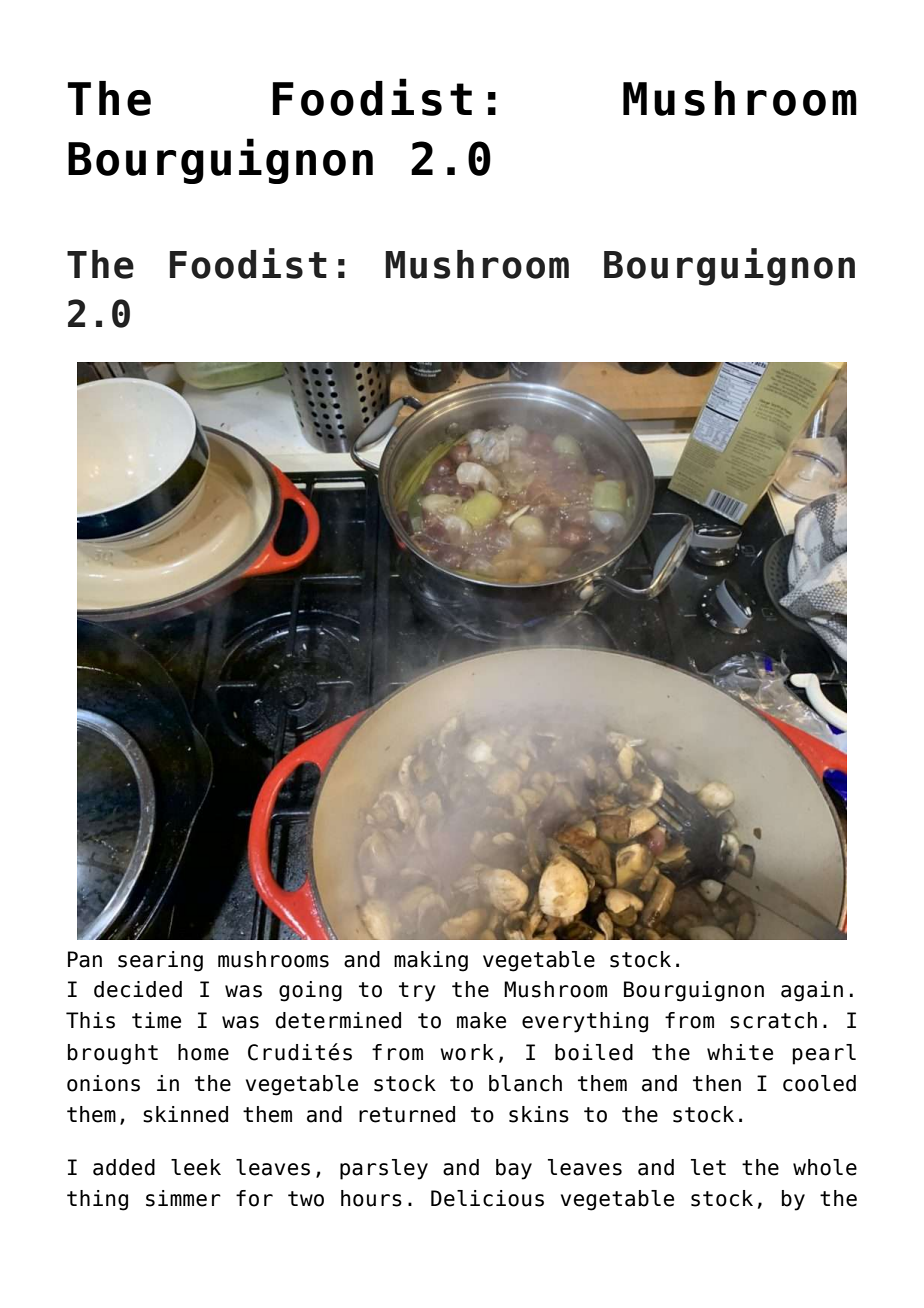  What do you see at coordinates (113, 1054) in the image?
I see `brought` at bounding box center [113, 1054].
